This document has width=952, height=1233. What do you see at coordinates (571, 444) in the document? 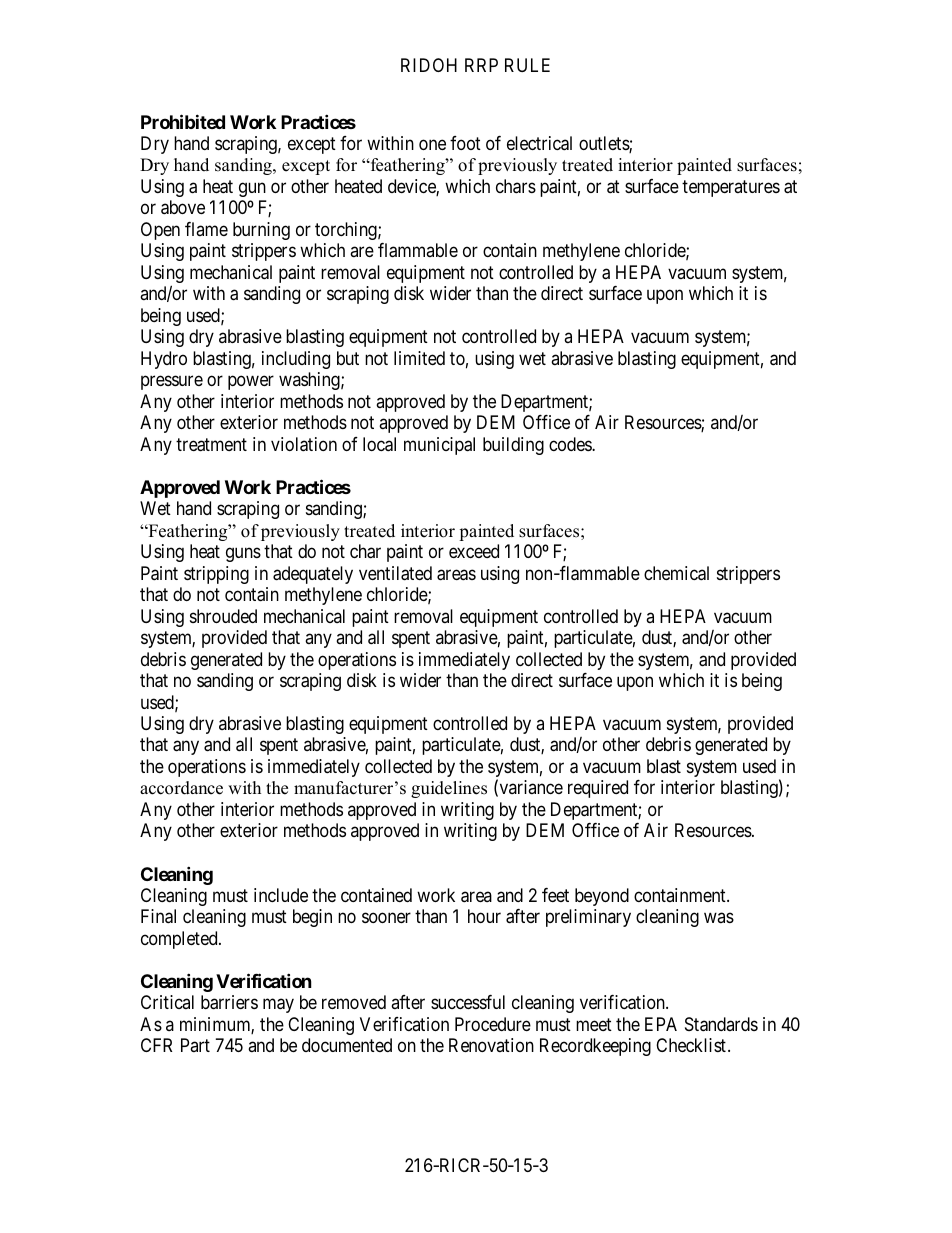
I see `codes` at bounding box center [571, 444].
